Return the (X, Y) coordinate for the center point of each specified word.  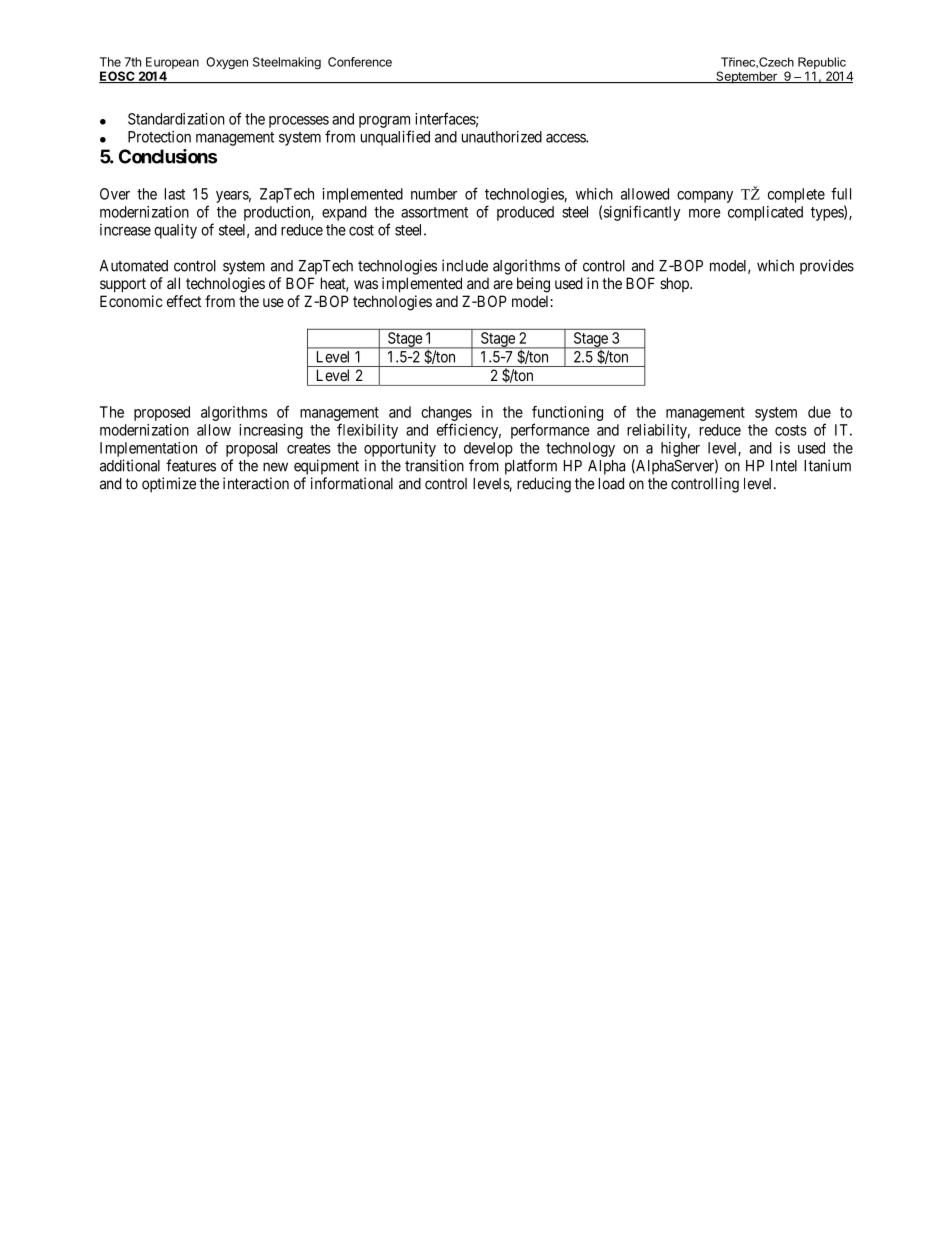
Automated (134, 266)
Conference (360, 62)
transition (434, 465)
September (746, 77)
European (172, 64)
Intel (784, 466)
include (465, 265)
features (191, 465)
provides (827, 267)
